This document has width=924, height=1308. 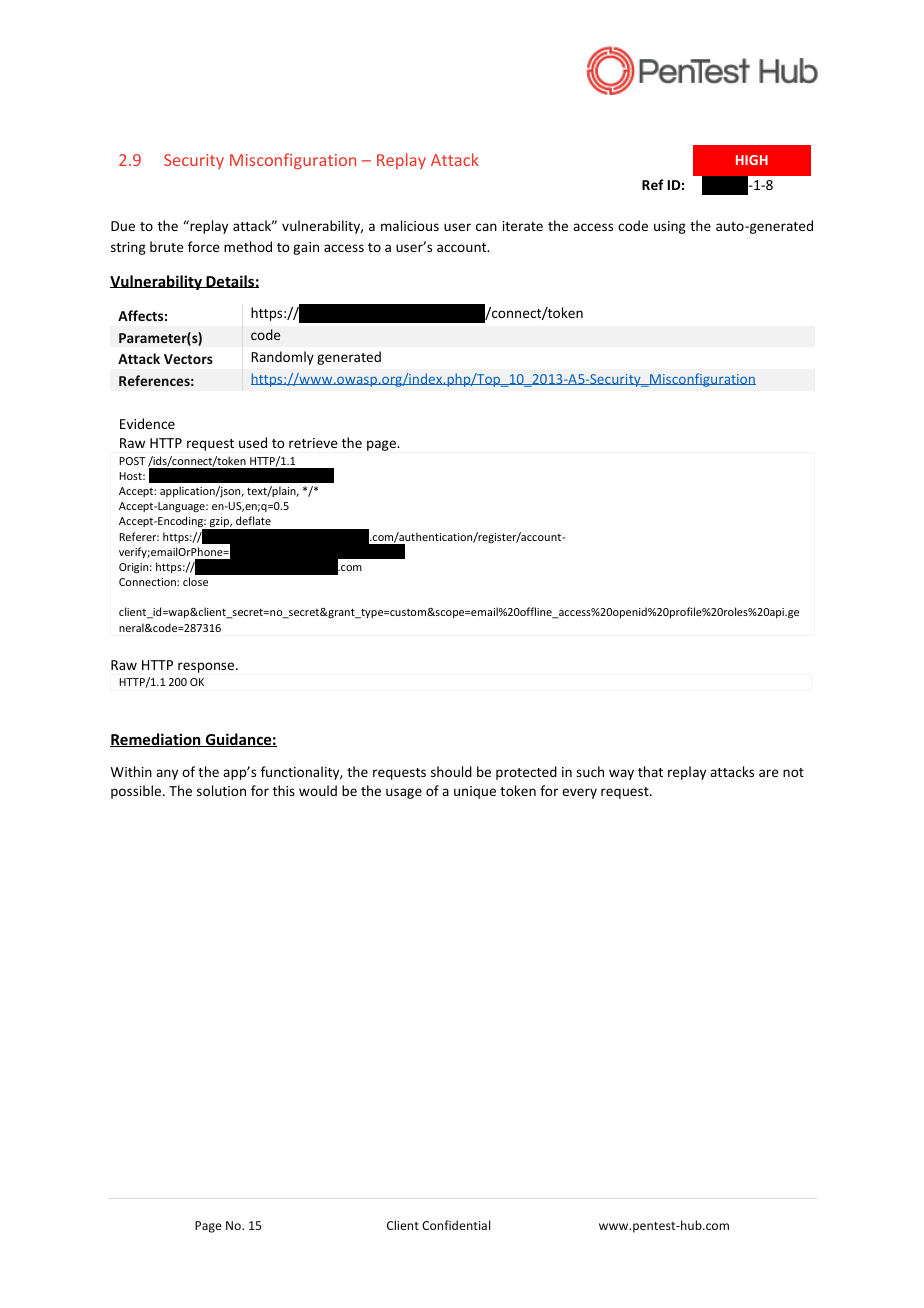 I want to click on are, so click(x=768, y=773).
